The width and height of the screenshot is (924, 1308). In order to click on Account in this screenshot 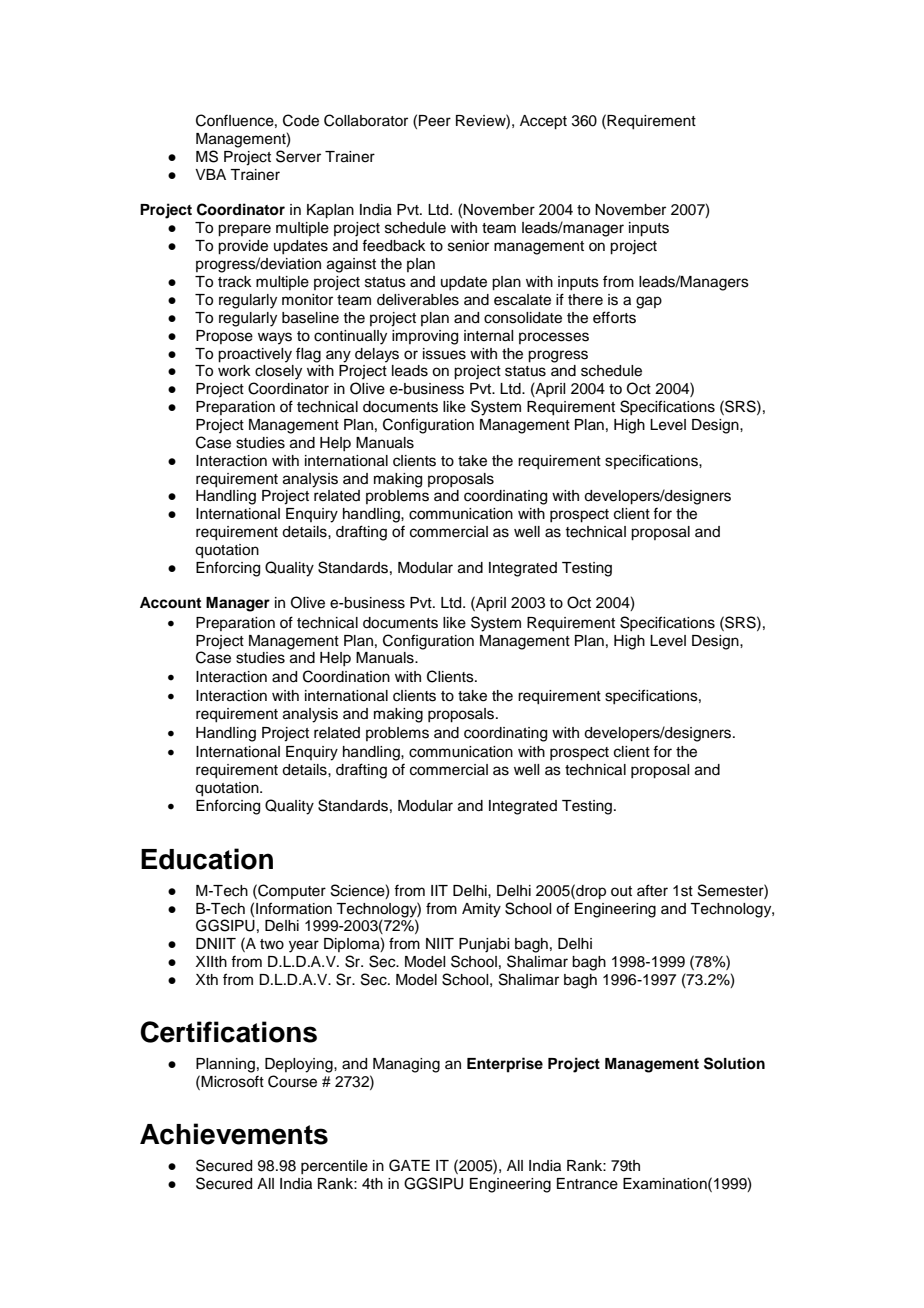, I will do `click(170, 603)`.
